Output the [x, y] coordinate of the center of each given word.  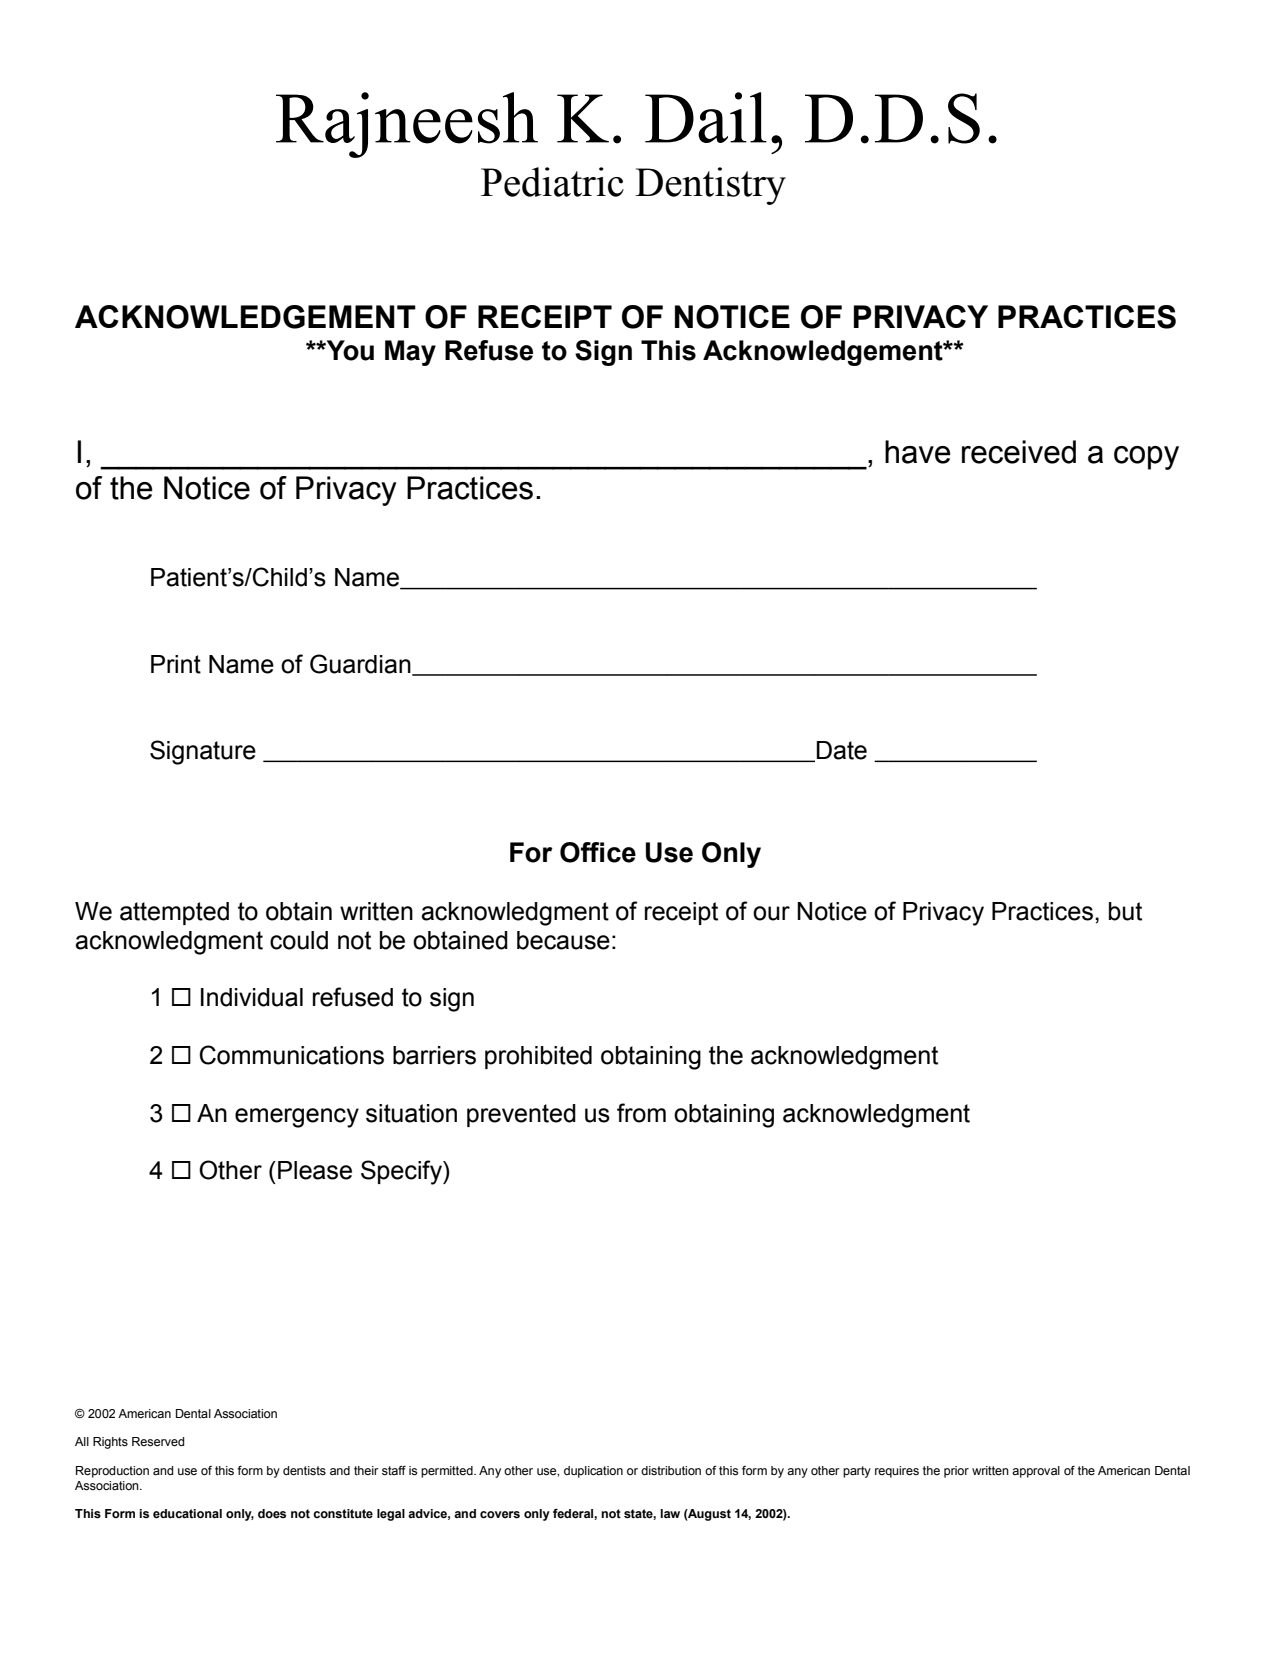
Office [598, 852]
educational [187, 1514]
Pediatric [552, 182]
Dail [706, 117]
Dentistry [710, 186]
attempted [174, 913]
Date [840, 751]
